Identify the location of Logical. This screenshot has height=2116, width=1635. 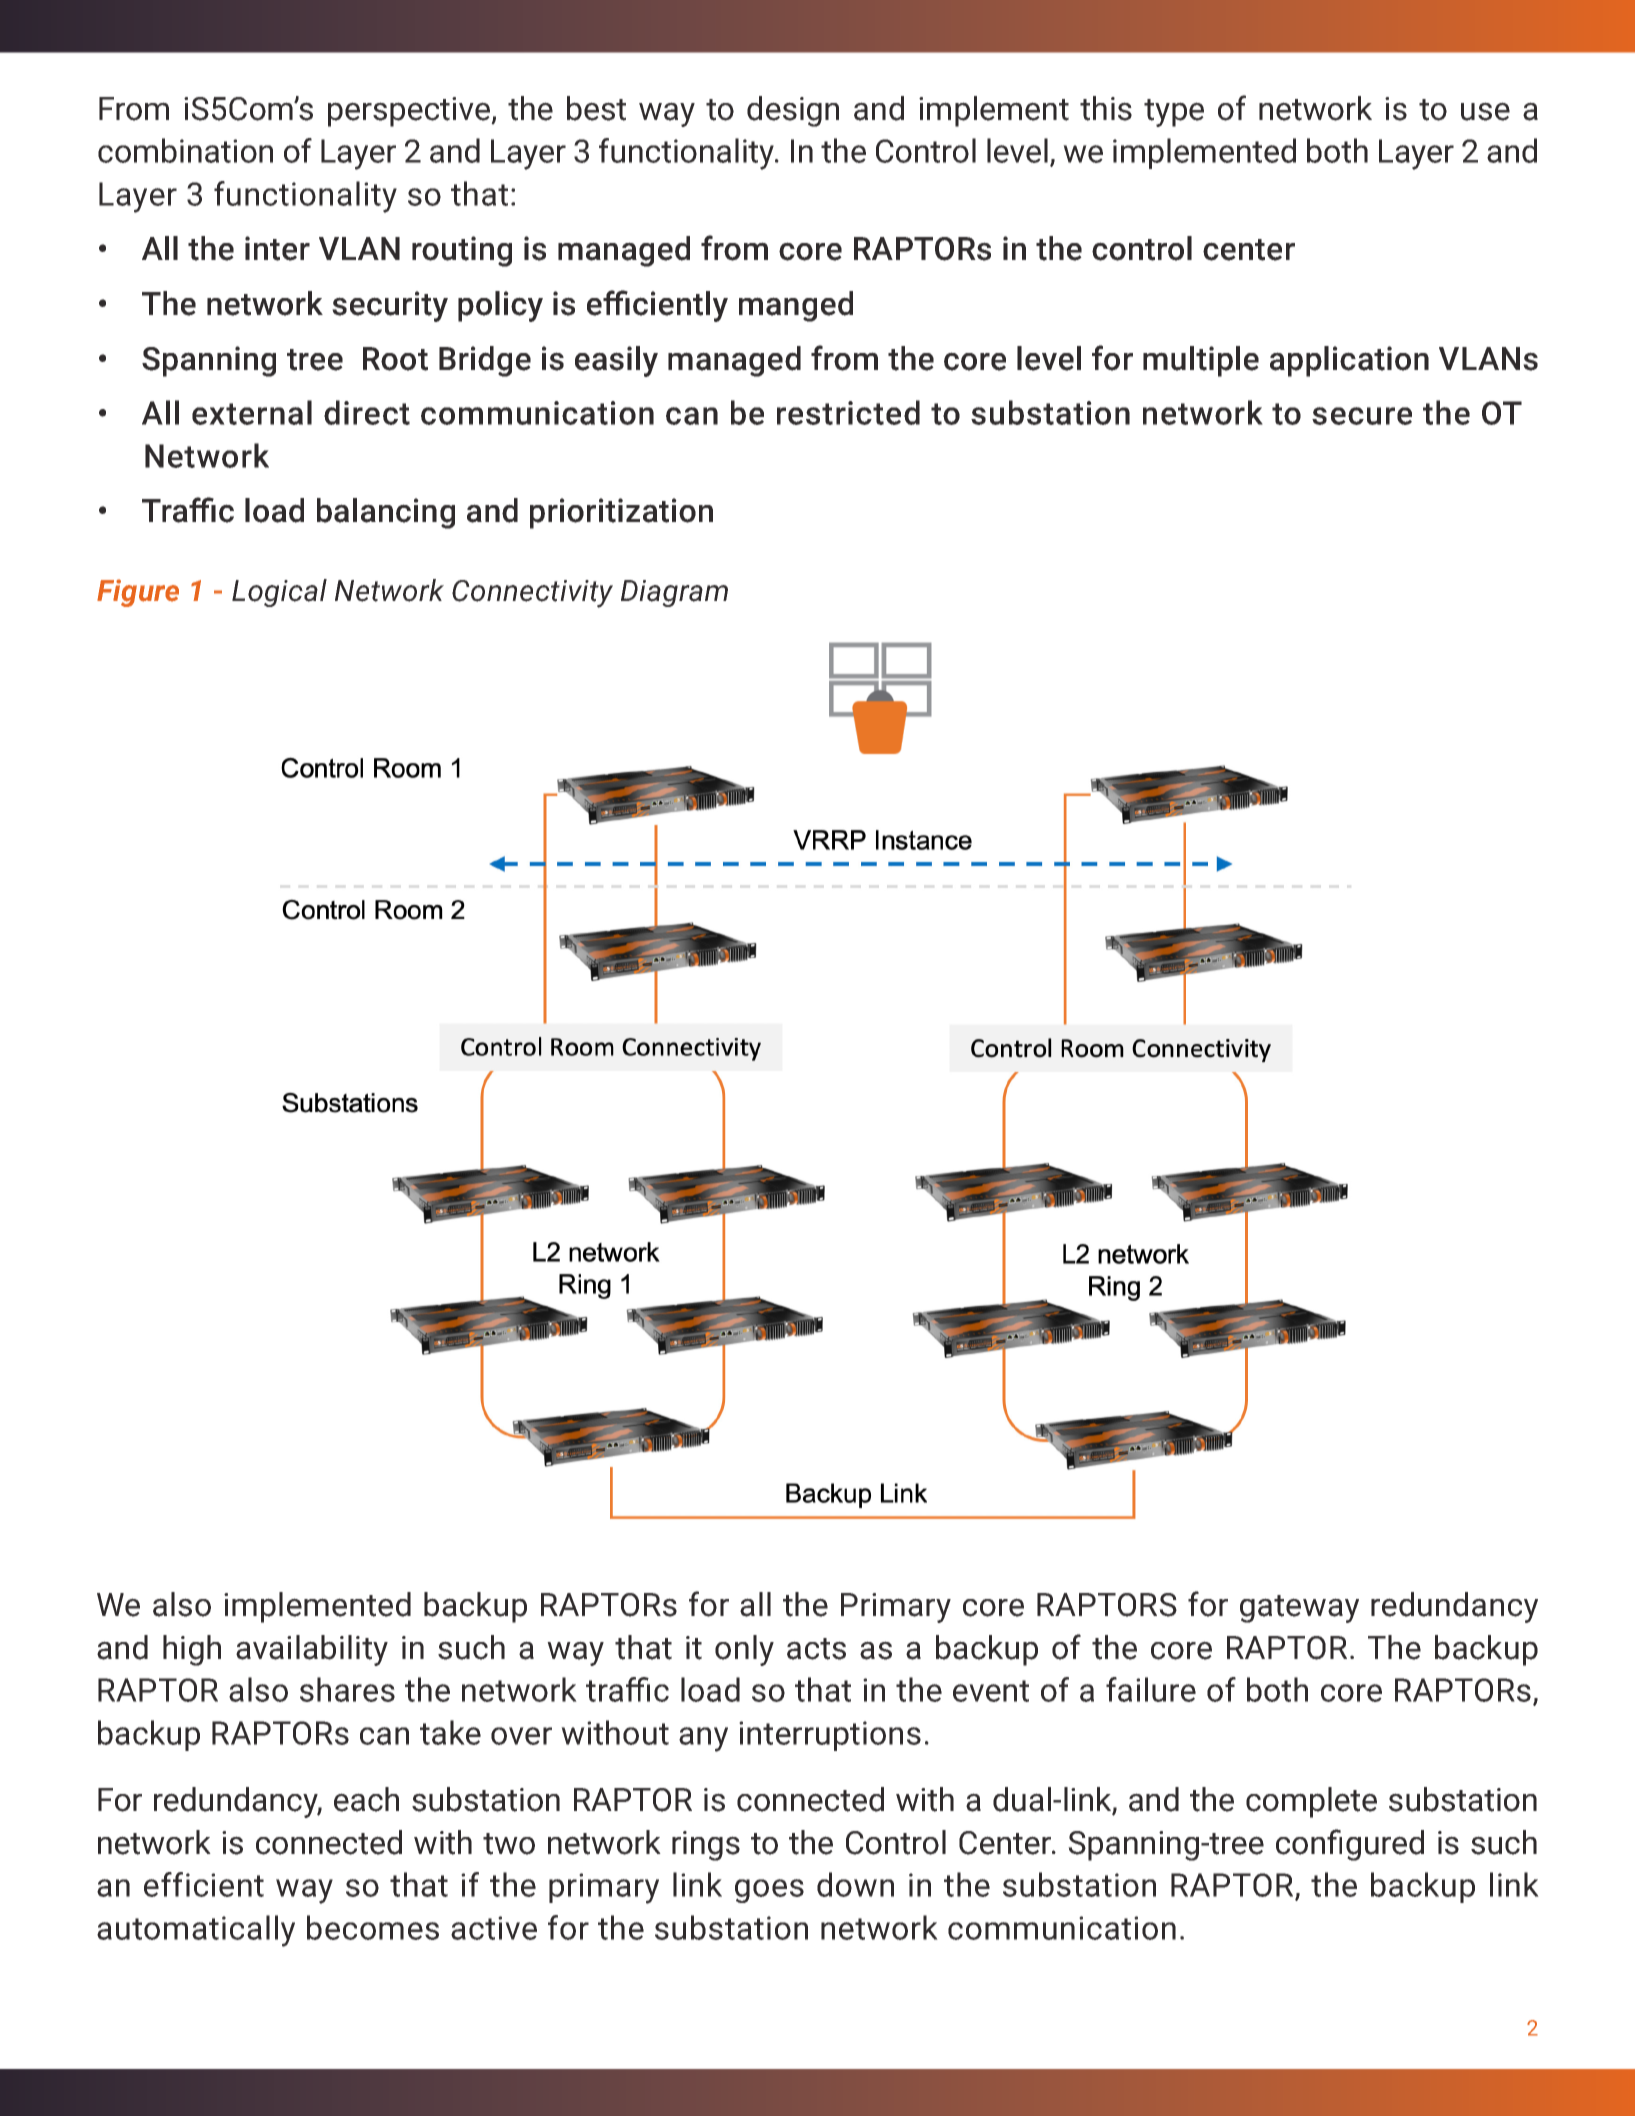
(279, 593).
